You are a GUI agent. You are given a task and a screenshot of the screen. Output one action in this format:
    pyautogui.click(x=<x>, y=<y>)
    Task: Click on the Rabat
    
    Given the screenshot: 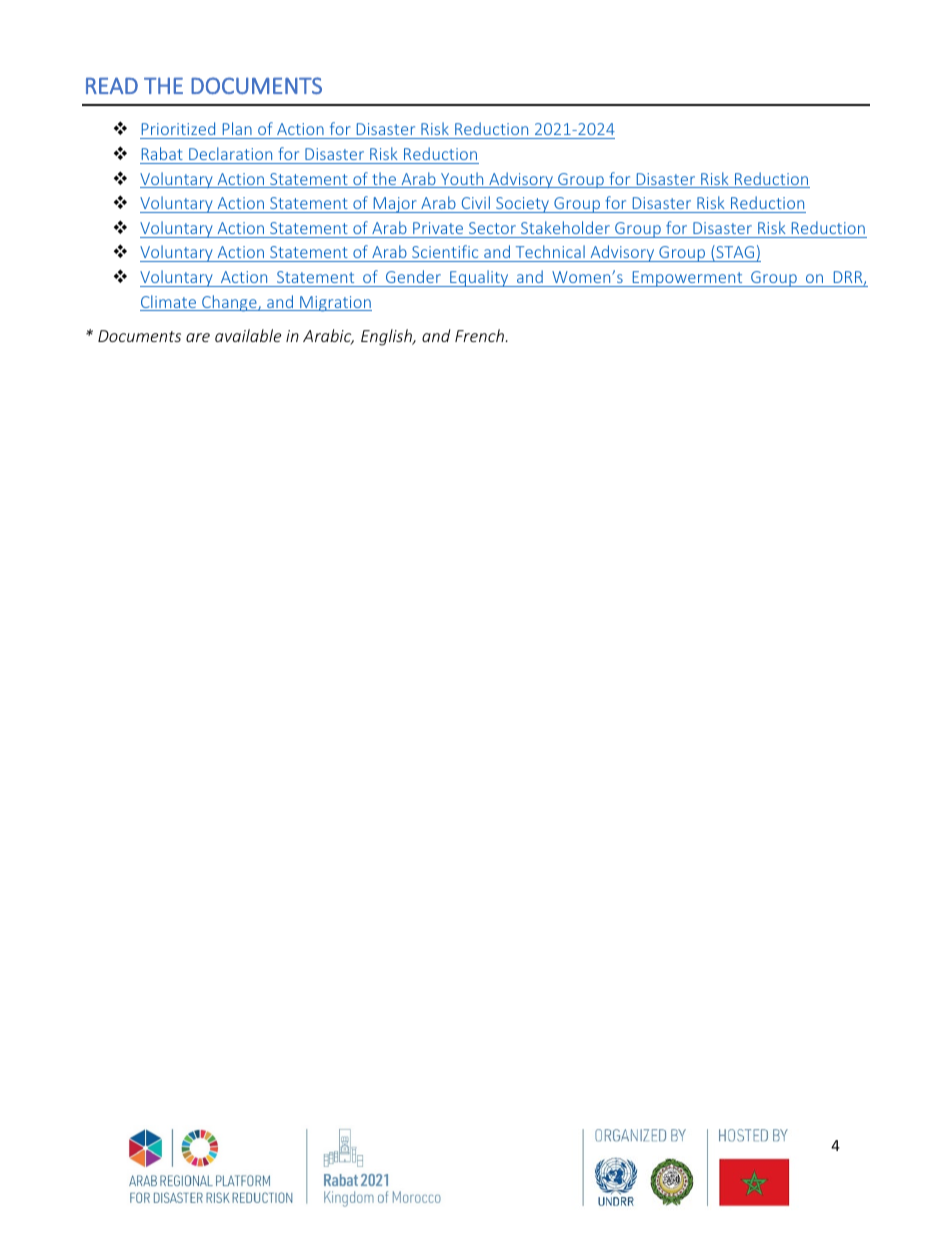 What is the action you would take?
    pyautogui.click(x=162, y=153)
